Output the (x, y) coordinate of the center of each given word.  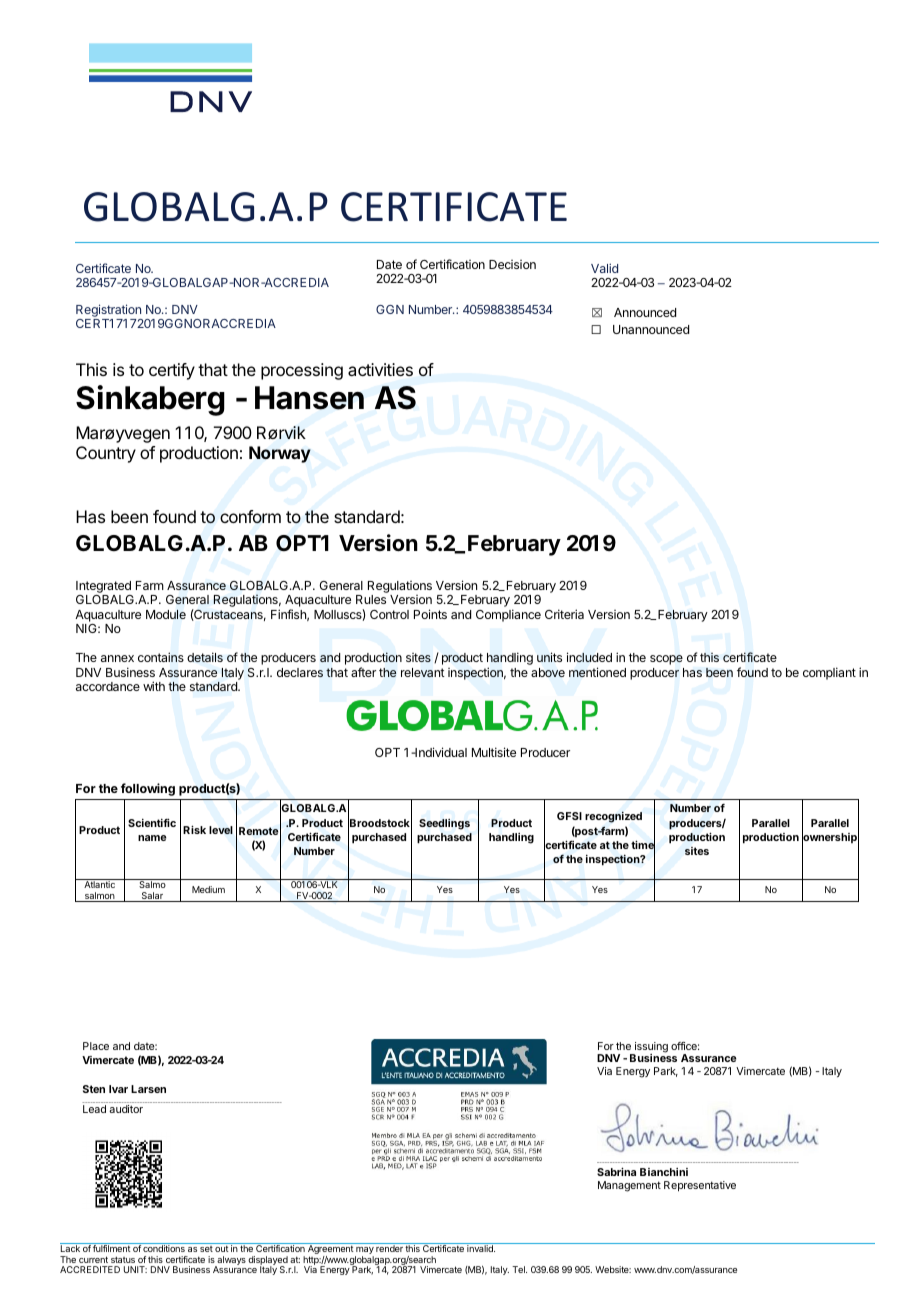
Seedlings (444, 824)
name (152, 838)
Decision (512, 264)
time (643, 845)
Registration (109, 312)
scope (666, 660)
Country (106, 454)
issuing (650, 1048)
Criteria (564, 614)
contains (161, 657)
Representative (700, 1186)
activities (380, 369)
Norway (280, 454)
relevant (423, 672)
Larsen (148, 1089)
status (123, 1259)
